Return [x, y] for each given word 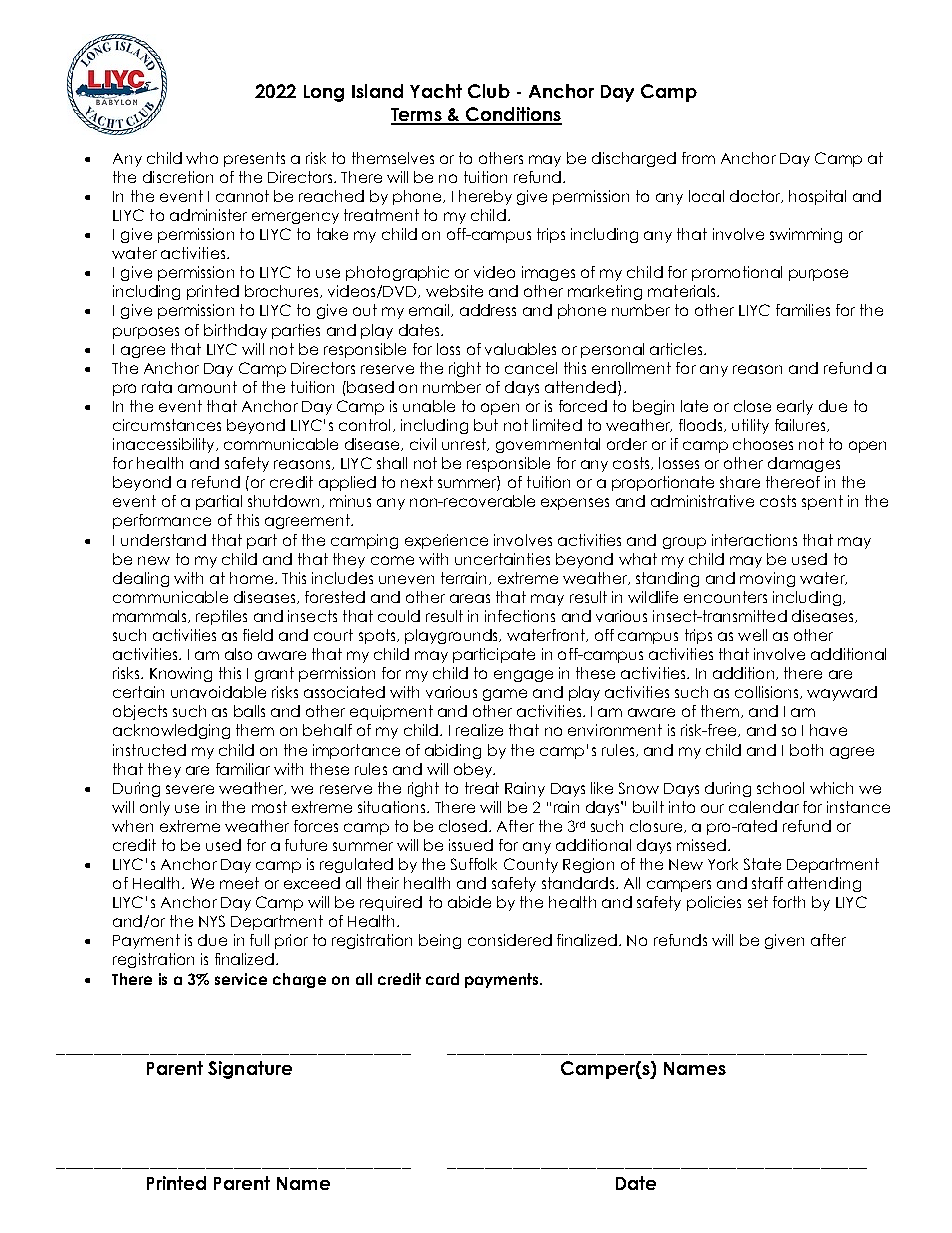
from [698, 158]
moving [767, 579]
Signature [250, 1070]
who [202, 158]
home [253, 578]
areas [470, 598]
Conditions [513, 115]
